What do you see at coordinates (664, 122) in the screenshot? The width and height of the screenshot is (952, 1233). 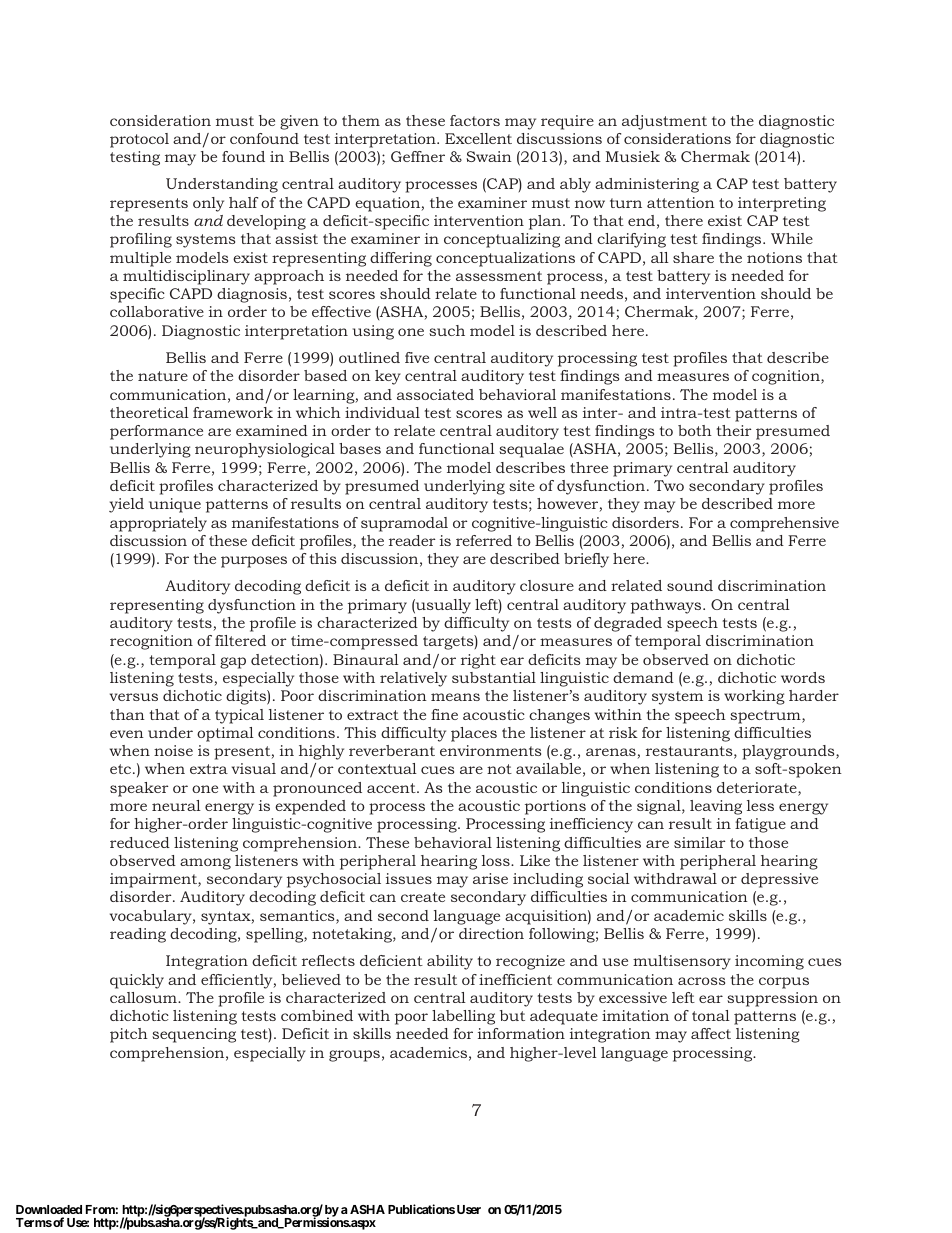 I see `adjustment` at bounding box center [664, 122].
